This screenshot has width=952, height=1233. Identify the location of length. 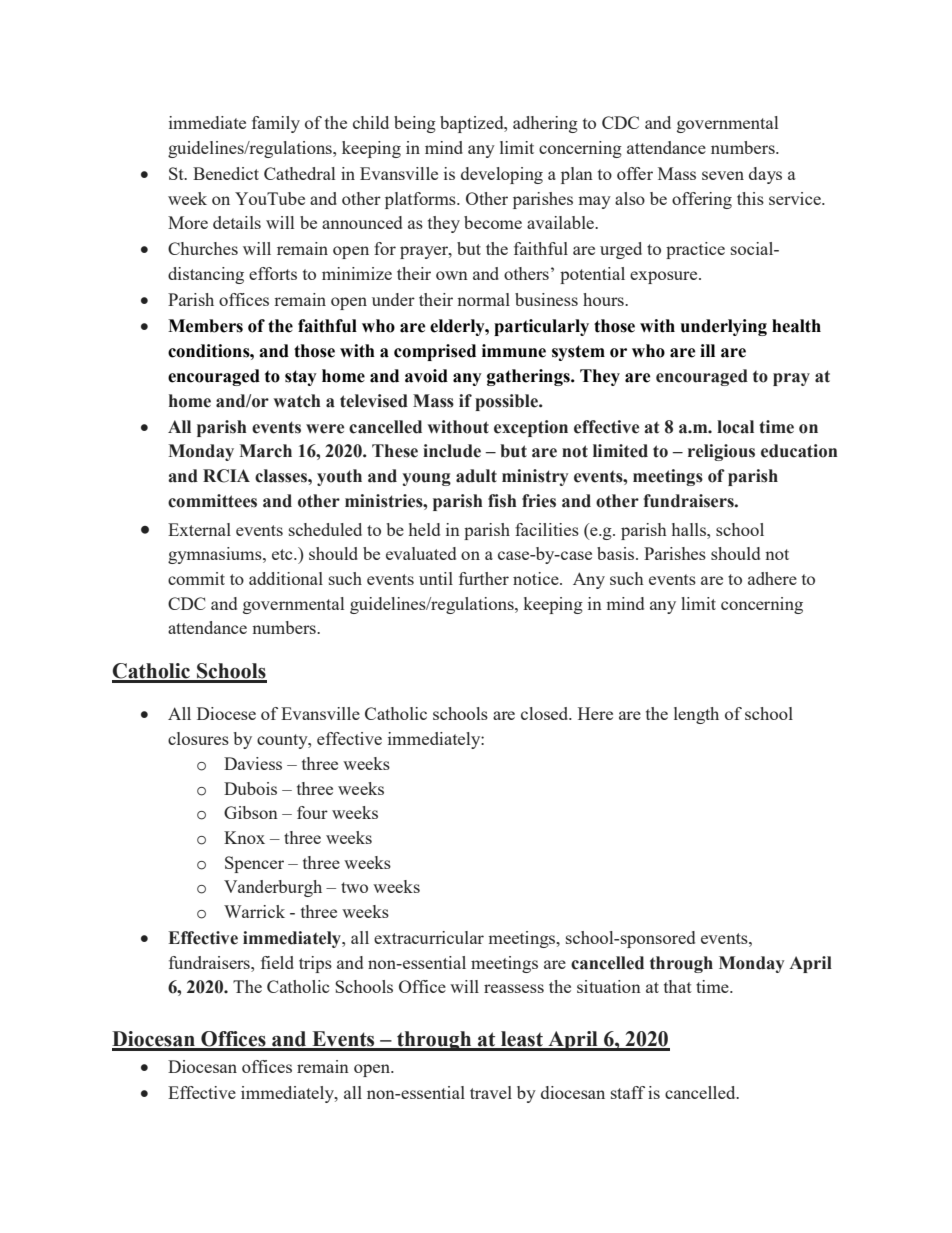
(696, 715).
